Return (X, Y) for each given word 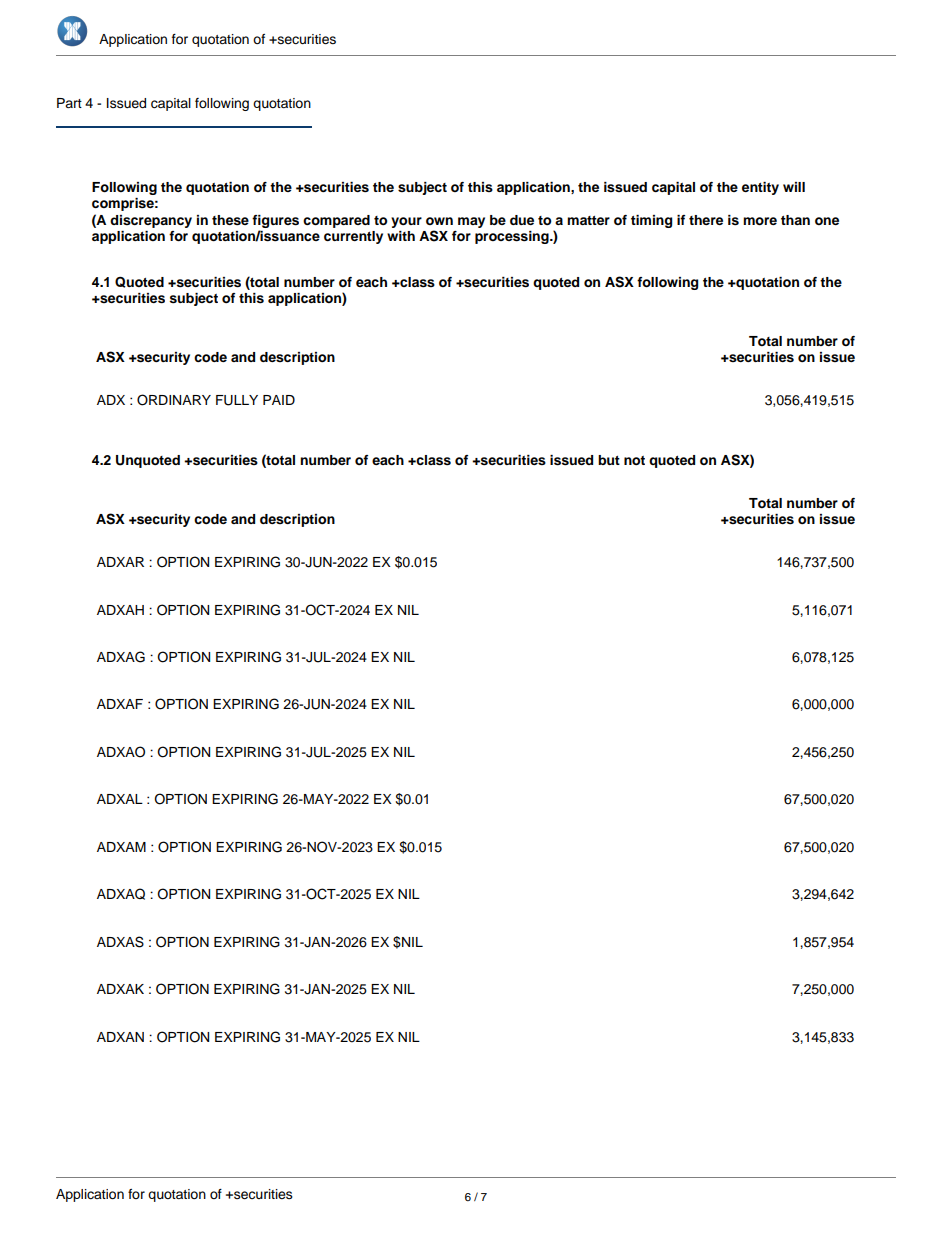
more (760, 221)
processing (513, 237)
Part (69, 103)
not (634, 460)
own (439, 221)
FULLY (237, 400)
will (794, 187)
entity (760, 188)
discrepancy (151, 221)
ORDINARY (174, 400)
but (609, 460)
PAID (279, 400)
